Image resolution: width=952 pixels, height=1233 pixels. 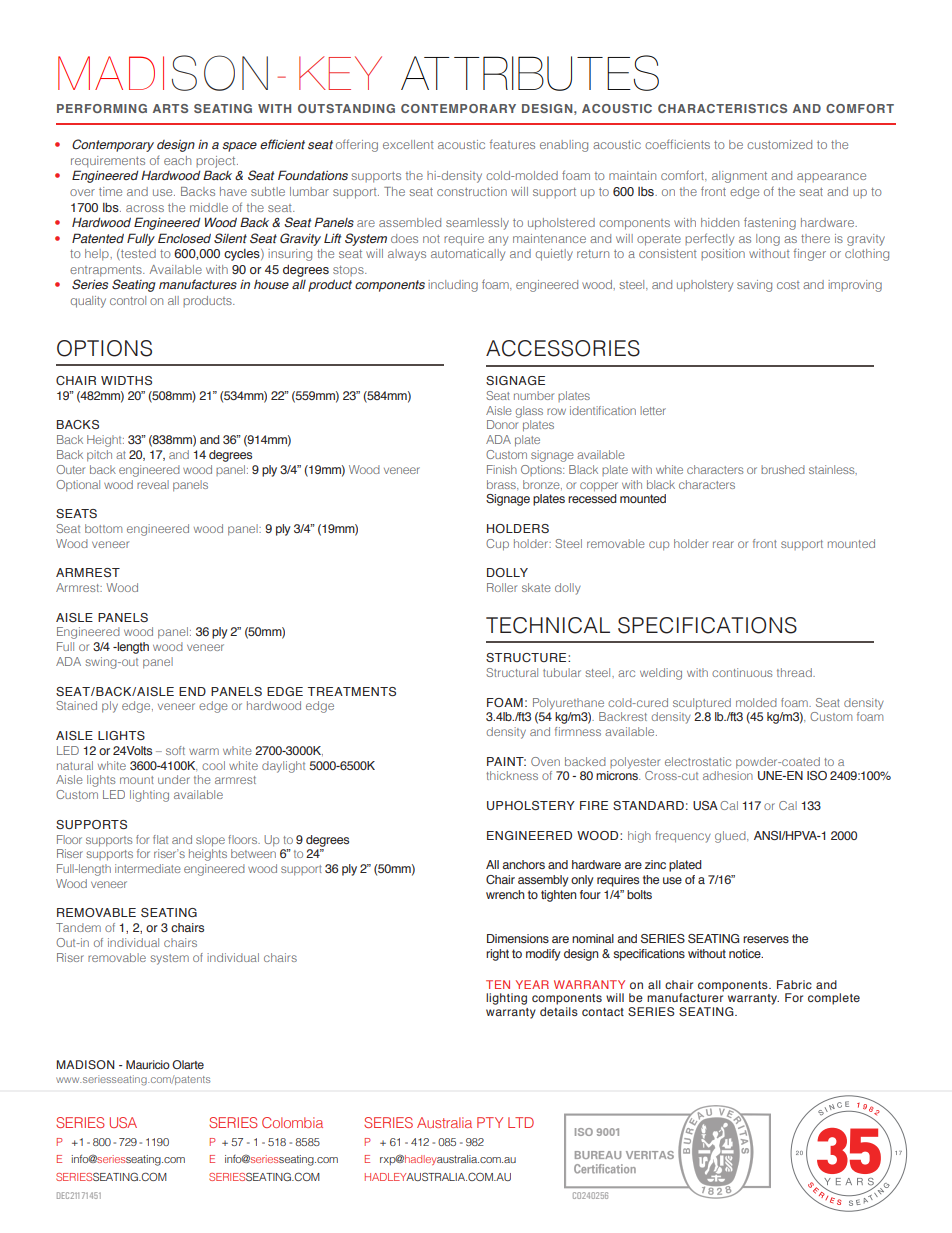 I want to click on Mauricio, so click(x=148, y=1064).
